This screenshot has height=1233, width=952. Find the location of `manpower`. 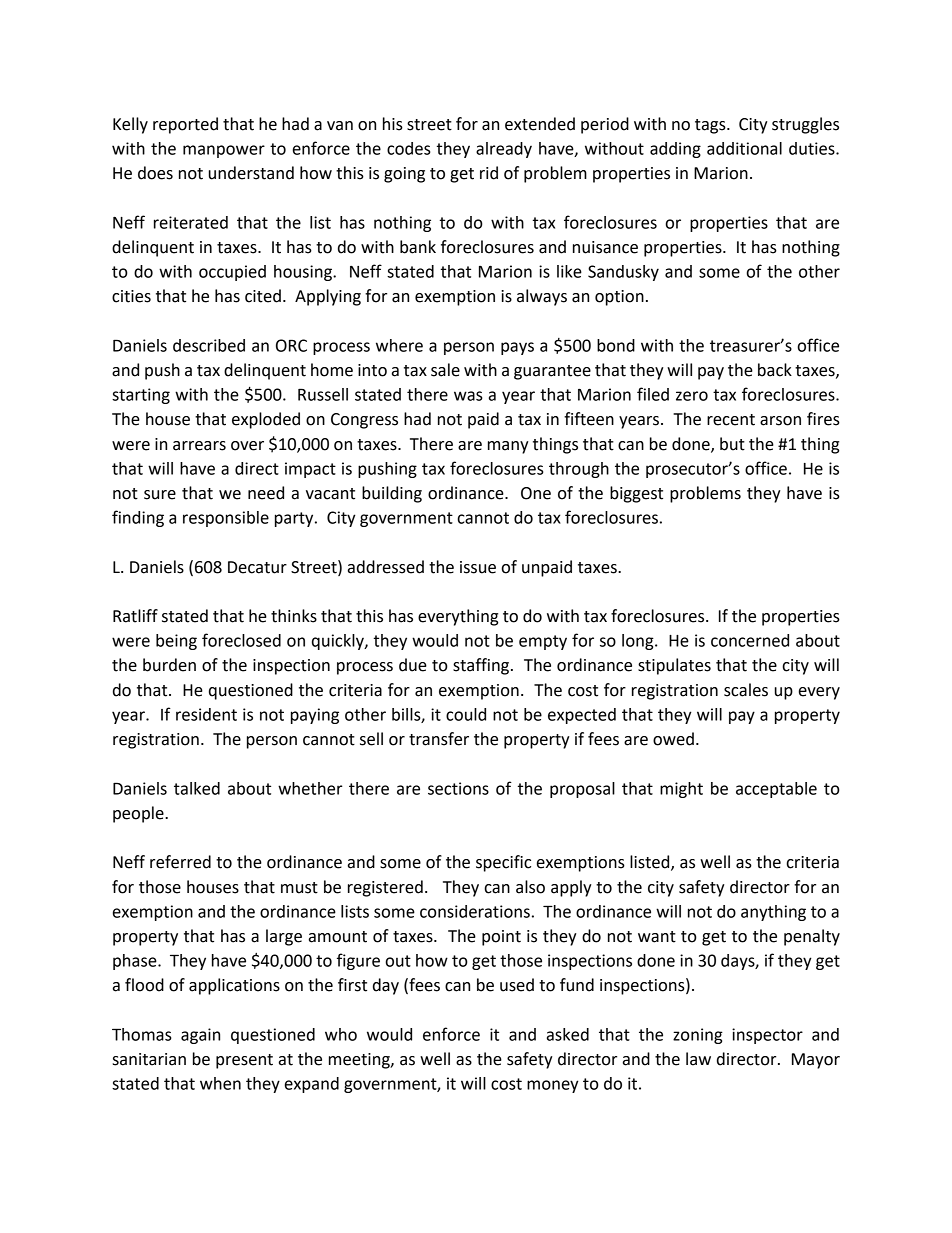

manpower is located at coordinates (224, 151).
